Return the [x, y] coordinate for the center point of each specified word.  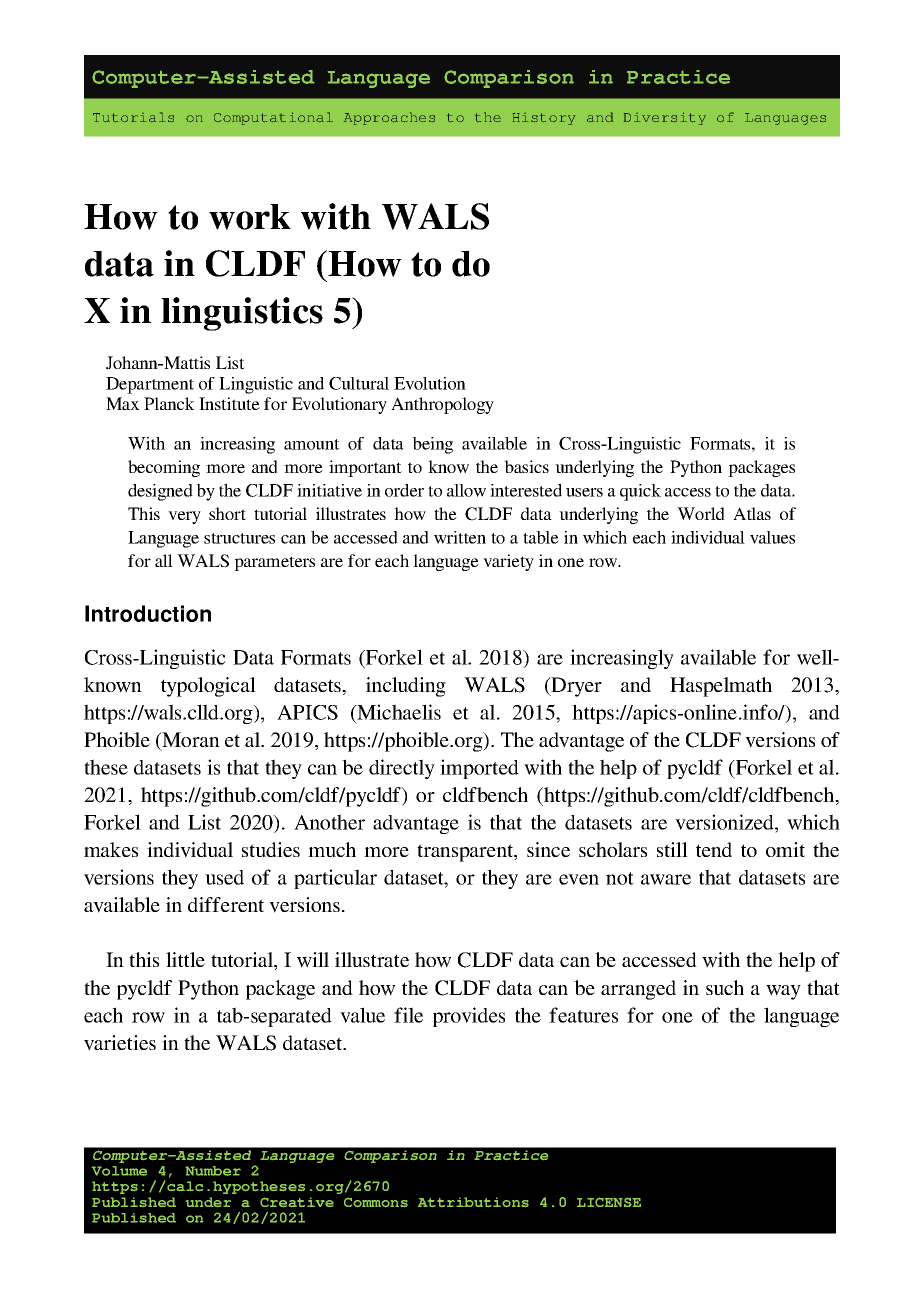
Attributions [473, 1202]
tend [714, 849]
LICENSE [609, 1202]
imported [479, 769]
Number [213, 1171]
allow [466, 490]
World [701, 513]
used [224, 877]
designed [160, 492]
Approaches [389, 118]
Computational [273, 118]
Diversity [665, 118]
